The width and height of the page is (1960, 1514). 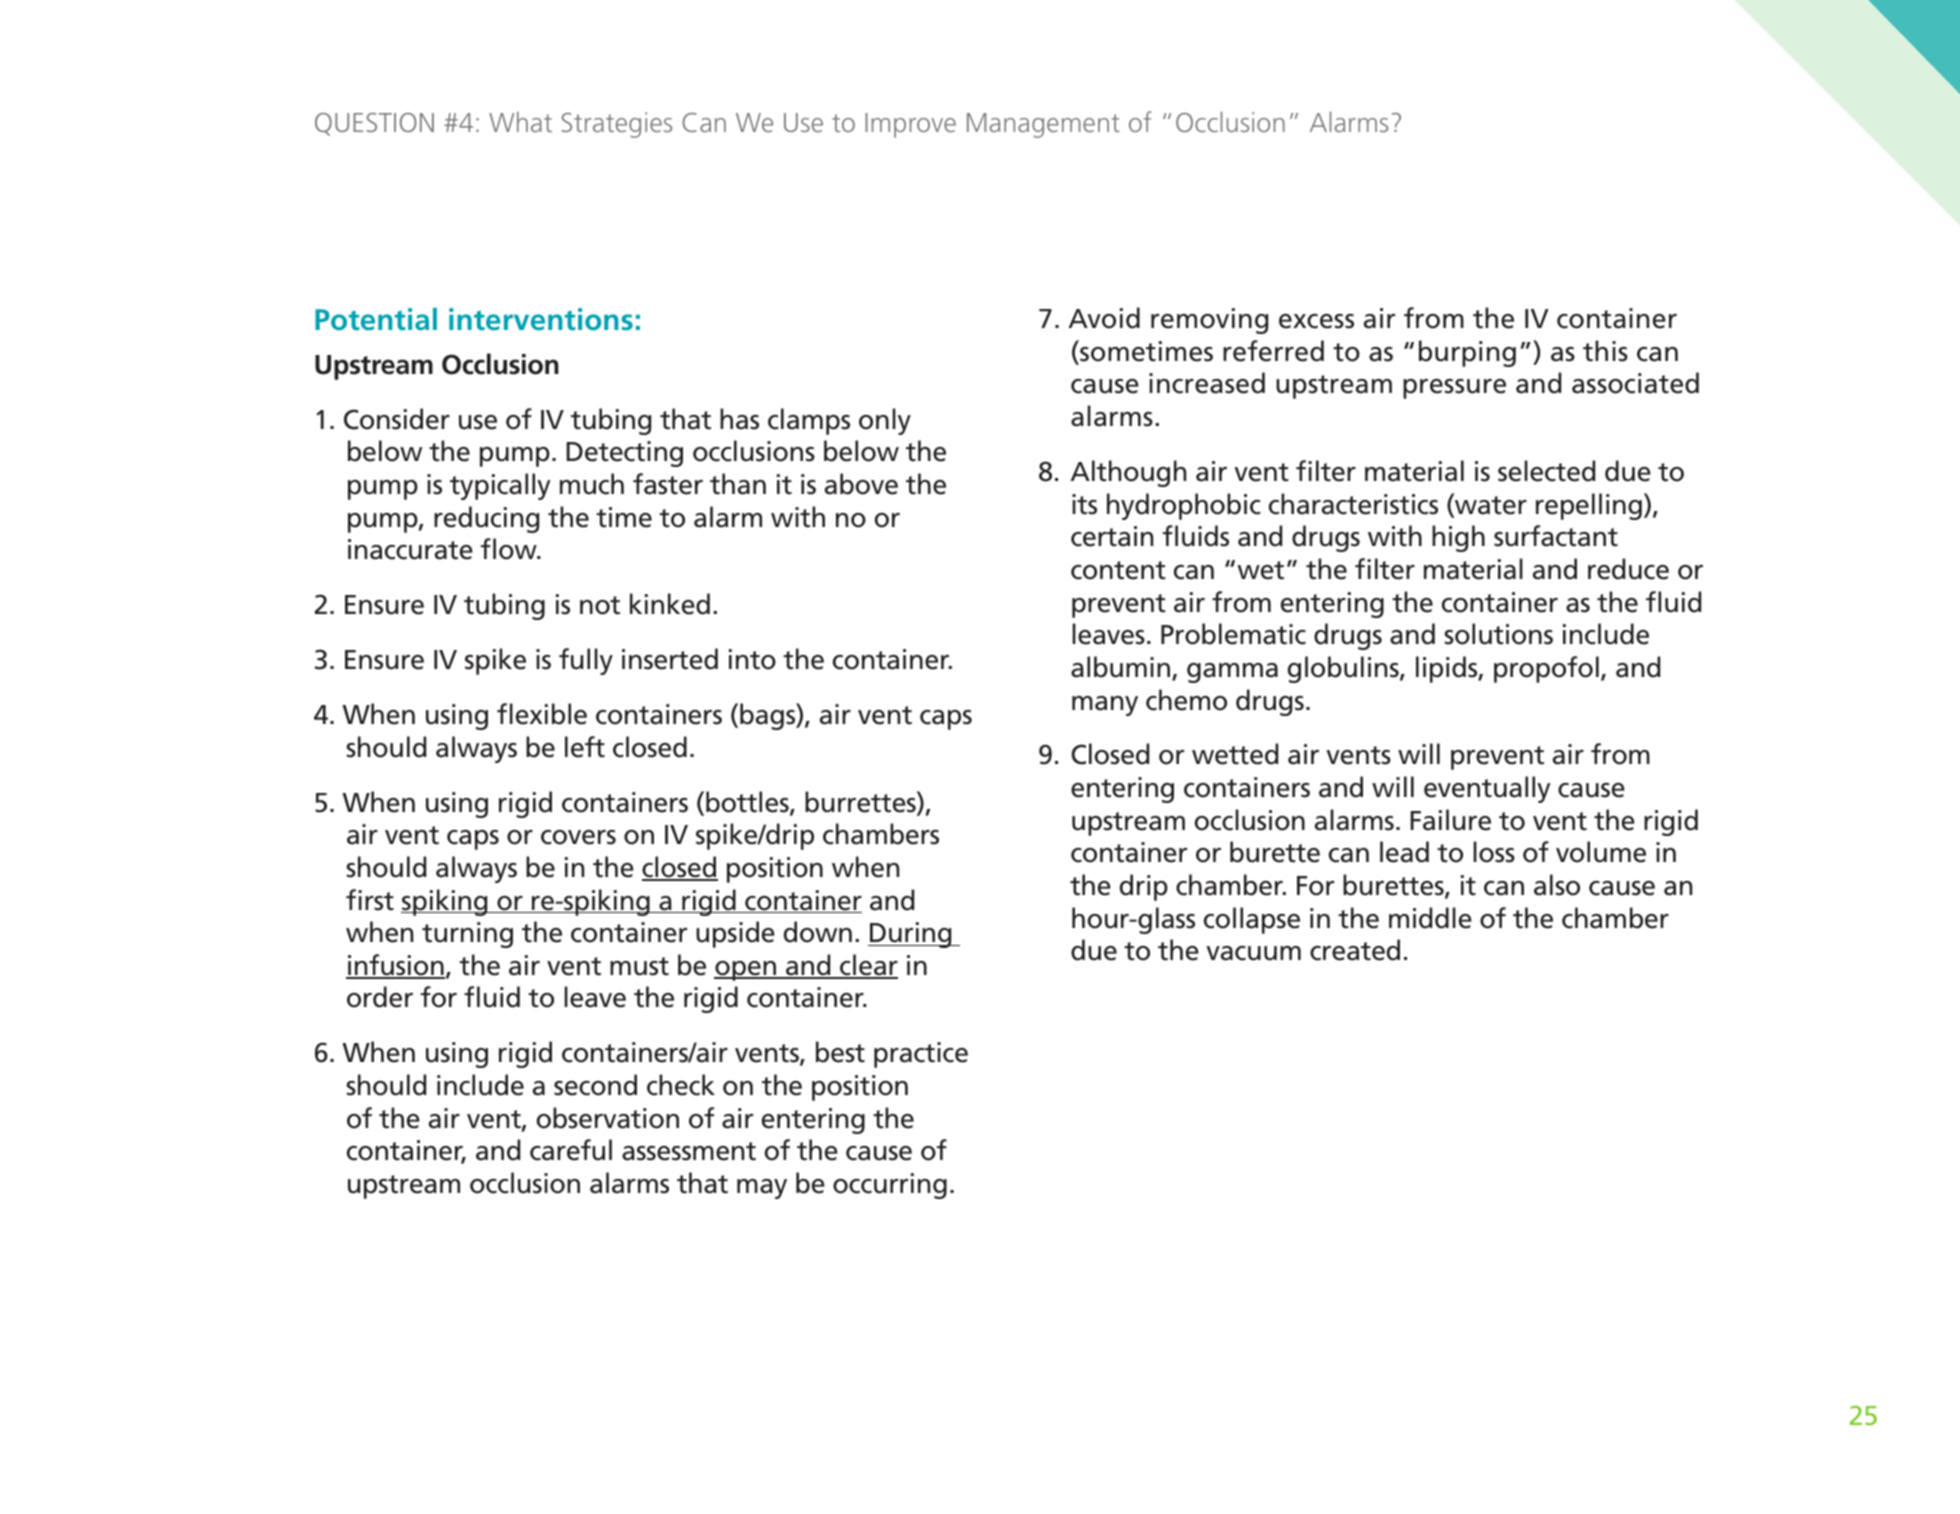 I want to click on bottles, so click(x=748, y=803).
